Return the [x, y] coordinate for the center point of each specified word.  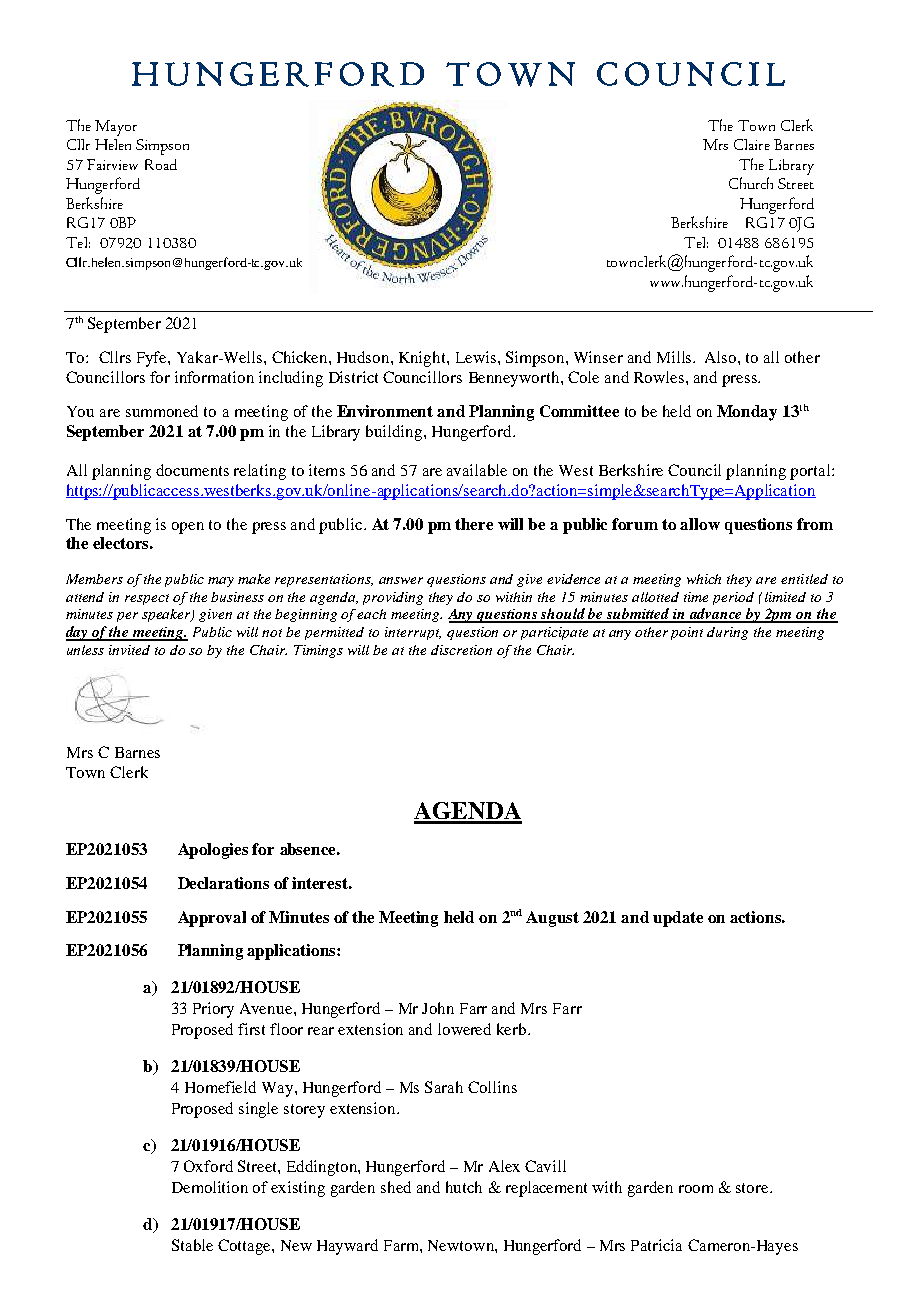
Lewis [476, 357]
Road [161, 164]
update [678, 919]
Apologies [213, 851]
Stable [192, 1245]
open [188, 528]
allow [700, 524]
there [474, 524]
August [552, 919]
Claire [752, 144]
